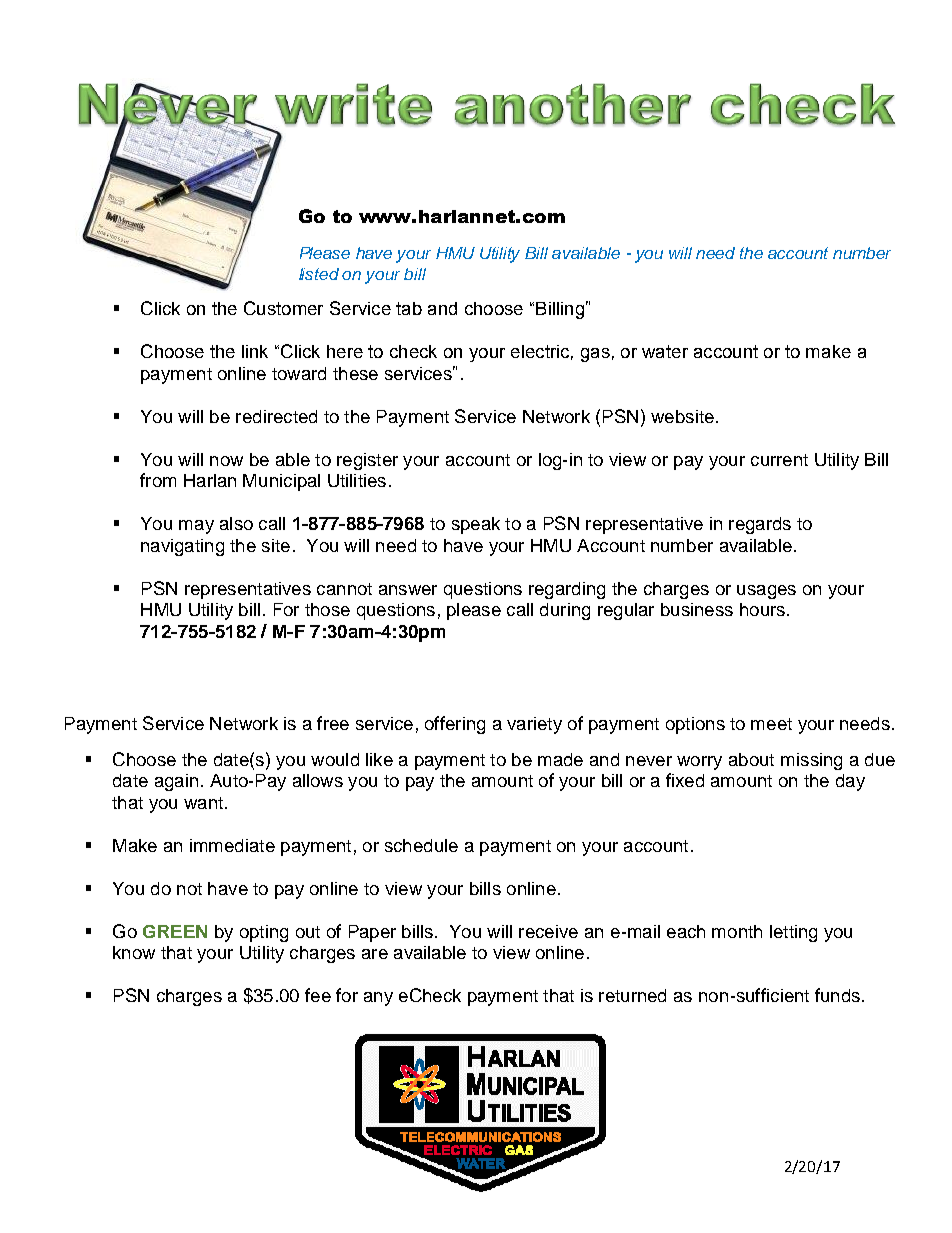 The height and width of the screenshot is (1233, 952). What do you see at coordinates (476, 525) in the screenshot?
I see `speak` at bounding box center [476, 525].
